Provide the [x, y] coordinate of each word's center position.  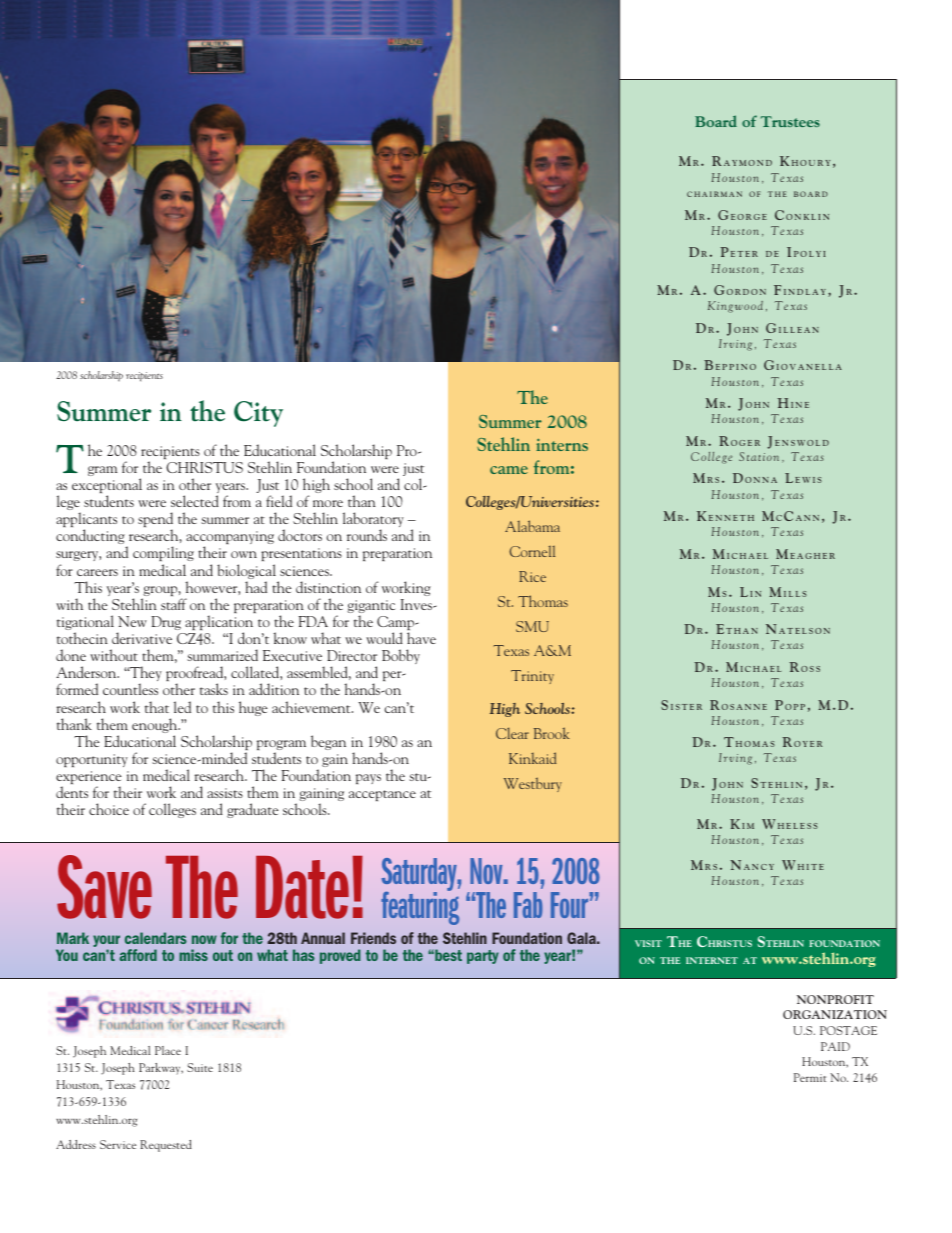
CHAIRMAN [714, 194]
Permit [810, 1077]
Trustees [790, 121]
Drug [166, 623]
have [421, 638]
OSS [810, 669]
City [258, 414]
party [483, 957]
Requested [166, 1146]
